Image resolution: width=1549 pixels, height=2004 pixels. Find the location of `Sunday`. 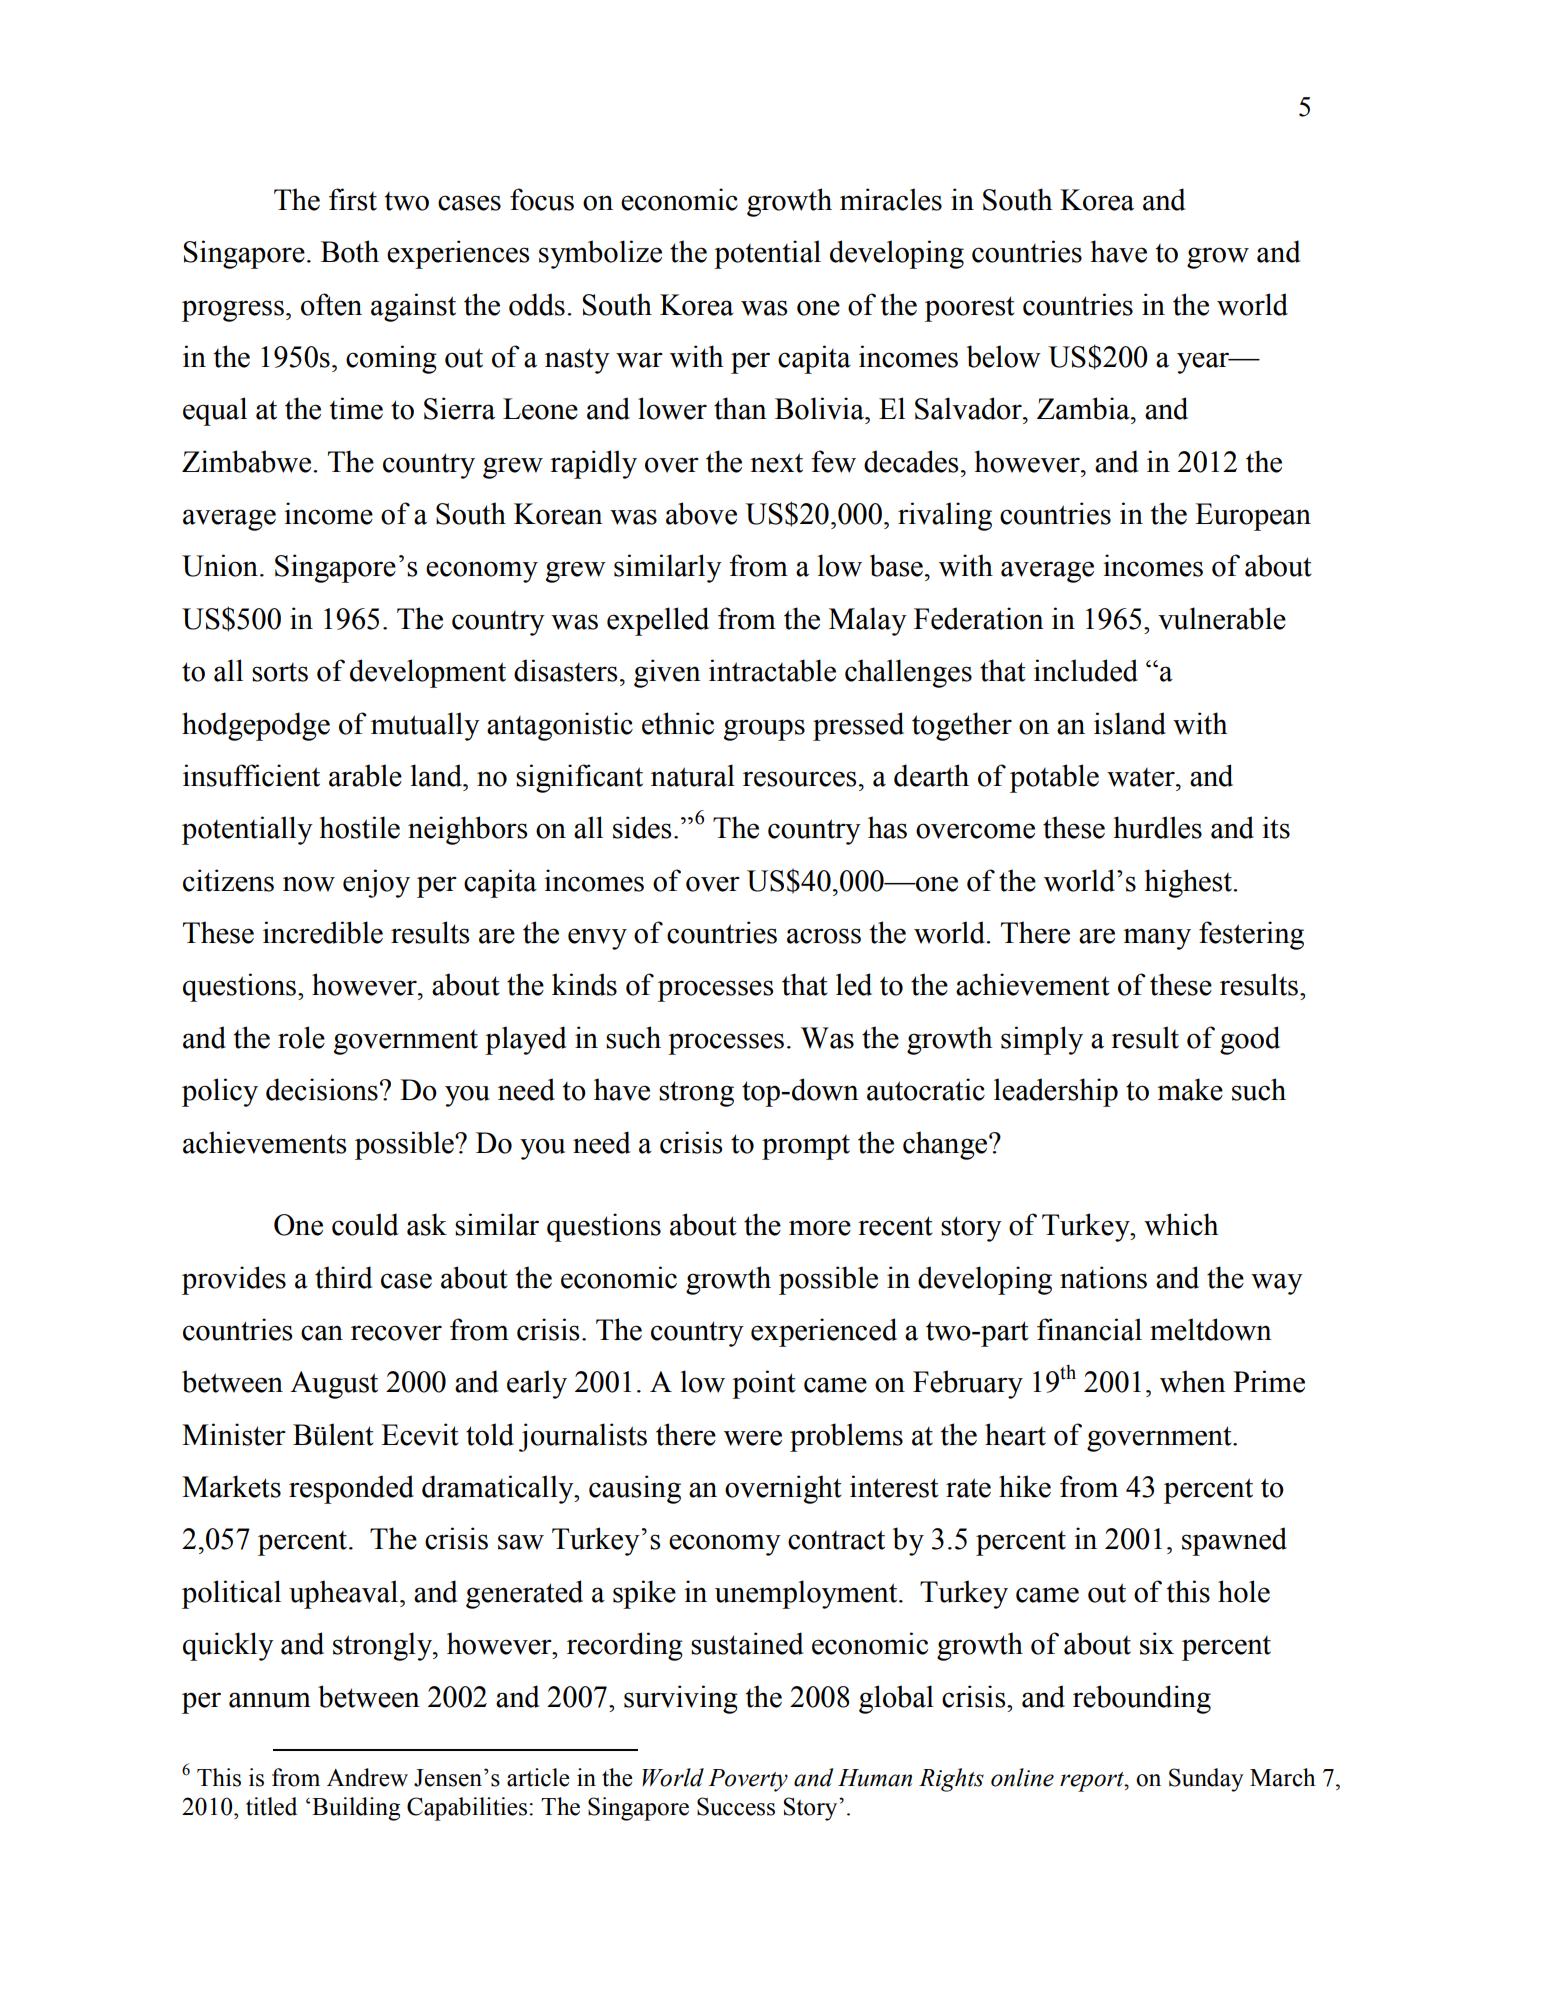

Sunday is located at coordinates (1206, 1780).
